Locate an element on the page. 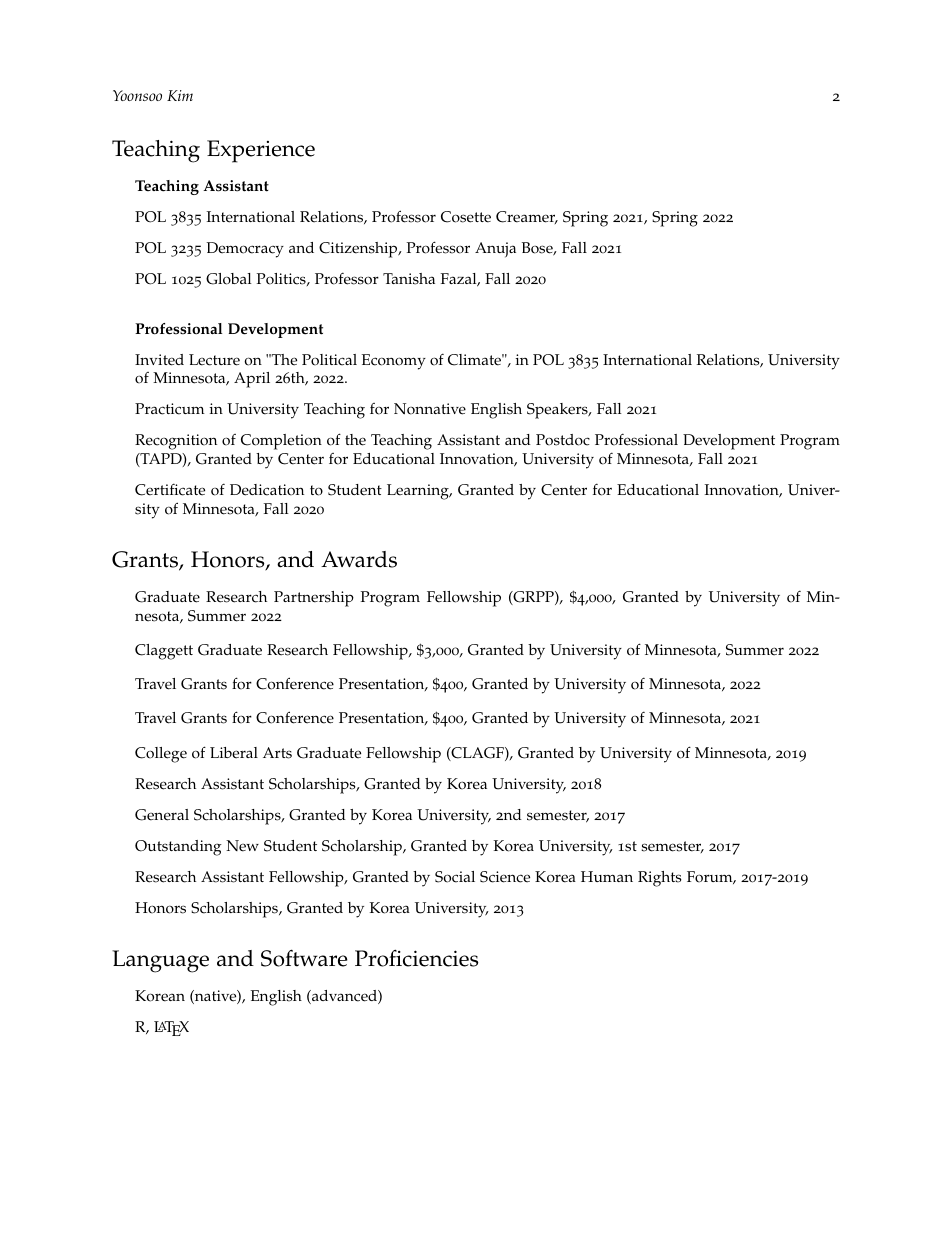  Dedication is located at coordinates (267, 490).
